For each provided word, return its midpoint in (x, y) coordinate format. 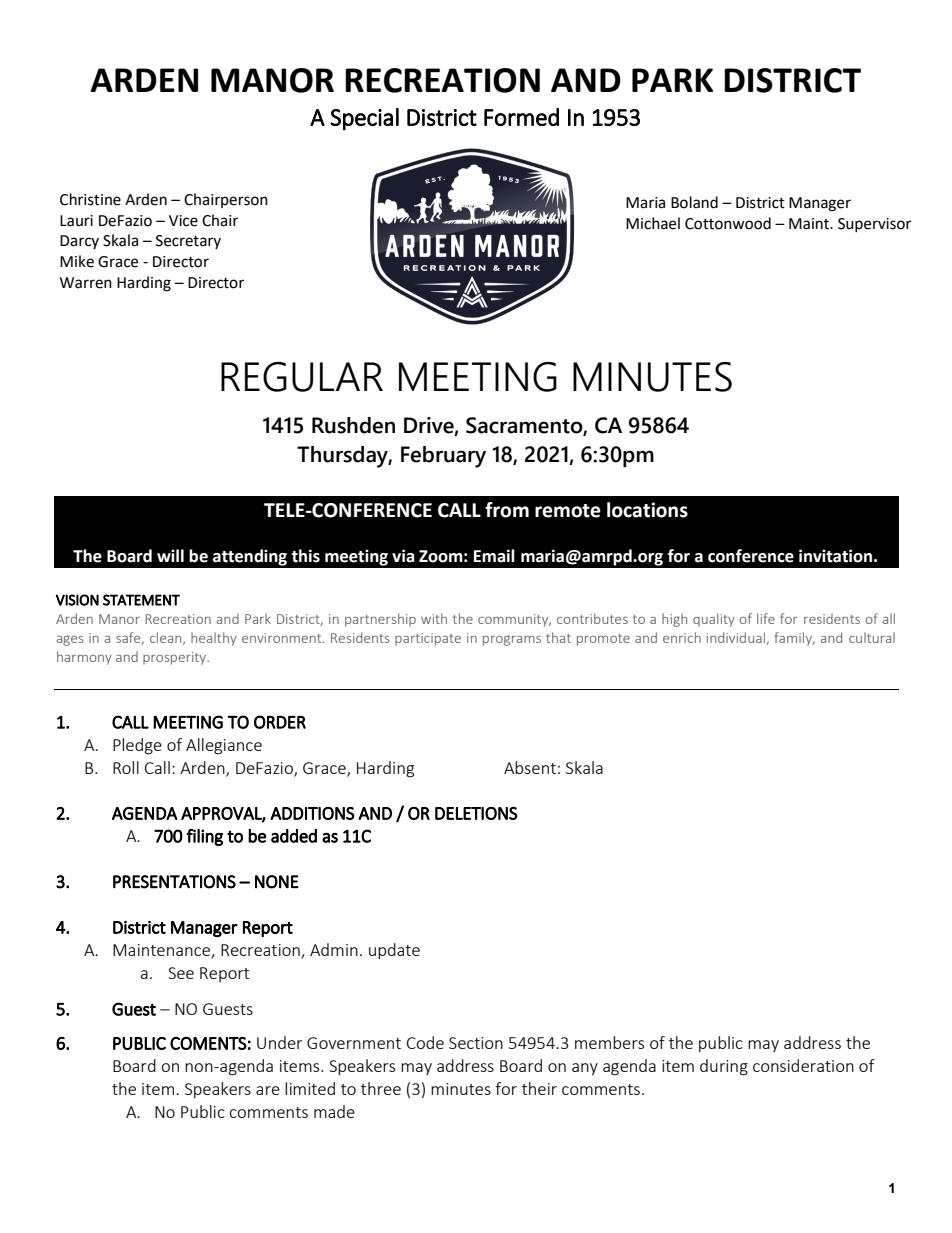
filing (205, 837)
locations (647, 510)
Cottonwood (728, 223)
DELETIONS (476, 813)
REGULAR (302, 377)
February (443, 457)
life (766, 618)
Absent (530, 767)
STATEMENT (141, 600)
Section (476, 1043)
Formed (521, 117)
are (268, 1090)
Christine (90, 199)
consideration (803, 1065)
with (434, 618)
